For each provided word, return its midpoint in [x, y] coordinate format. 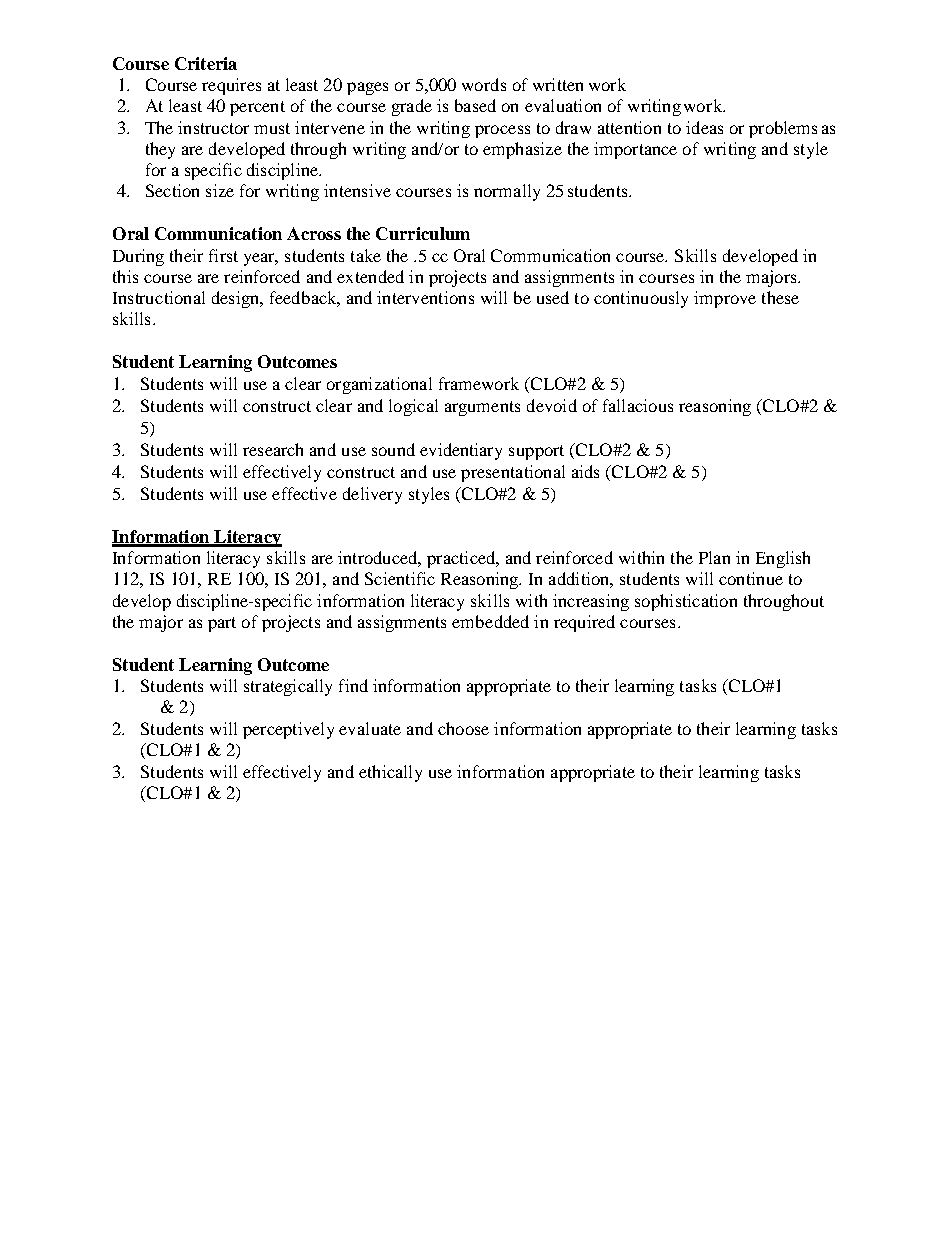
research [273, 449]
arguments [482, 408]
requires [231, 86]
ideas [704, 127]
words [484, 84]
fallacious [638, 405]
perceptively [288, 730]
